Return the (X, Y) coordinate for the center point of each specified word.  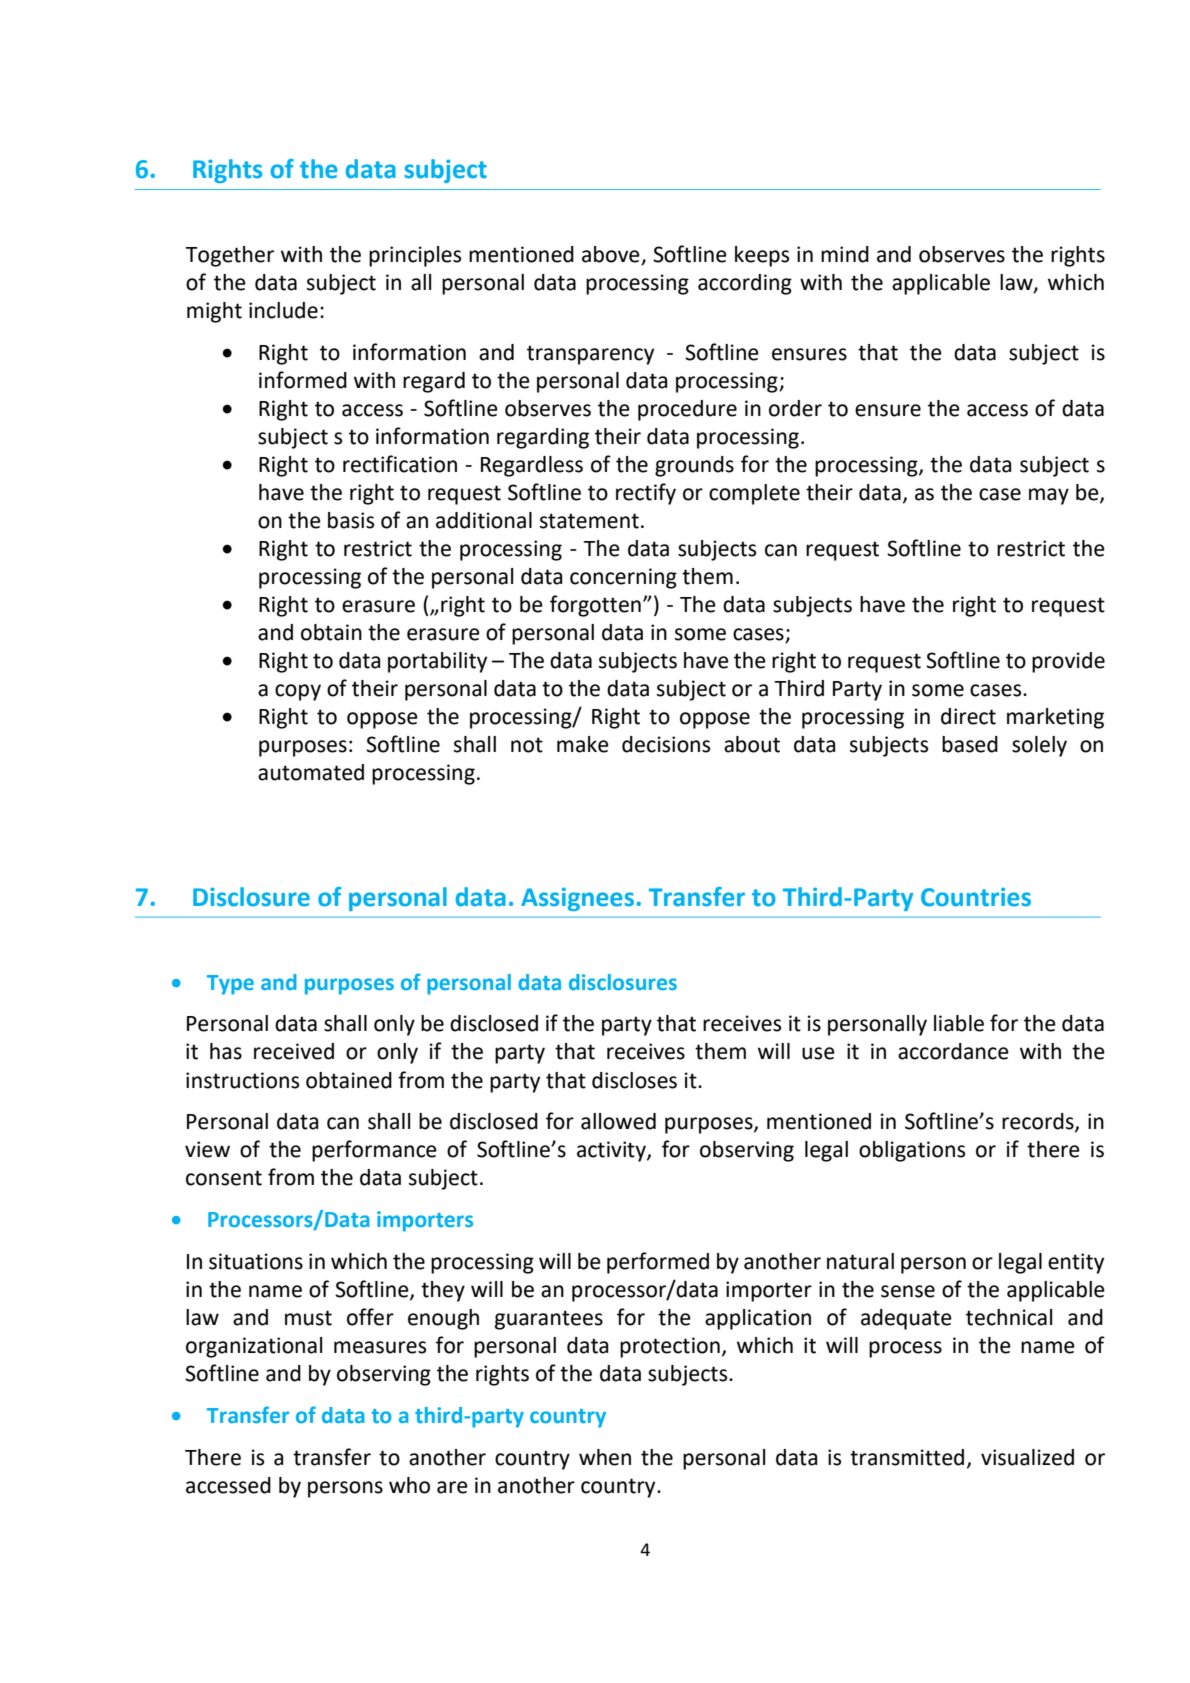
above (611, 254)
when (605, 1457)
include (283, 310)
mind (845, 254)
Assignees (577, 899)
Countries (976, 897)
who (409, 1485)
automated (311, 772)
